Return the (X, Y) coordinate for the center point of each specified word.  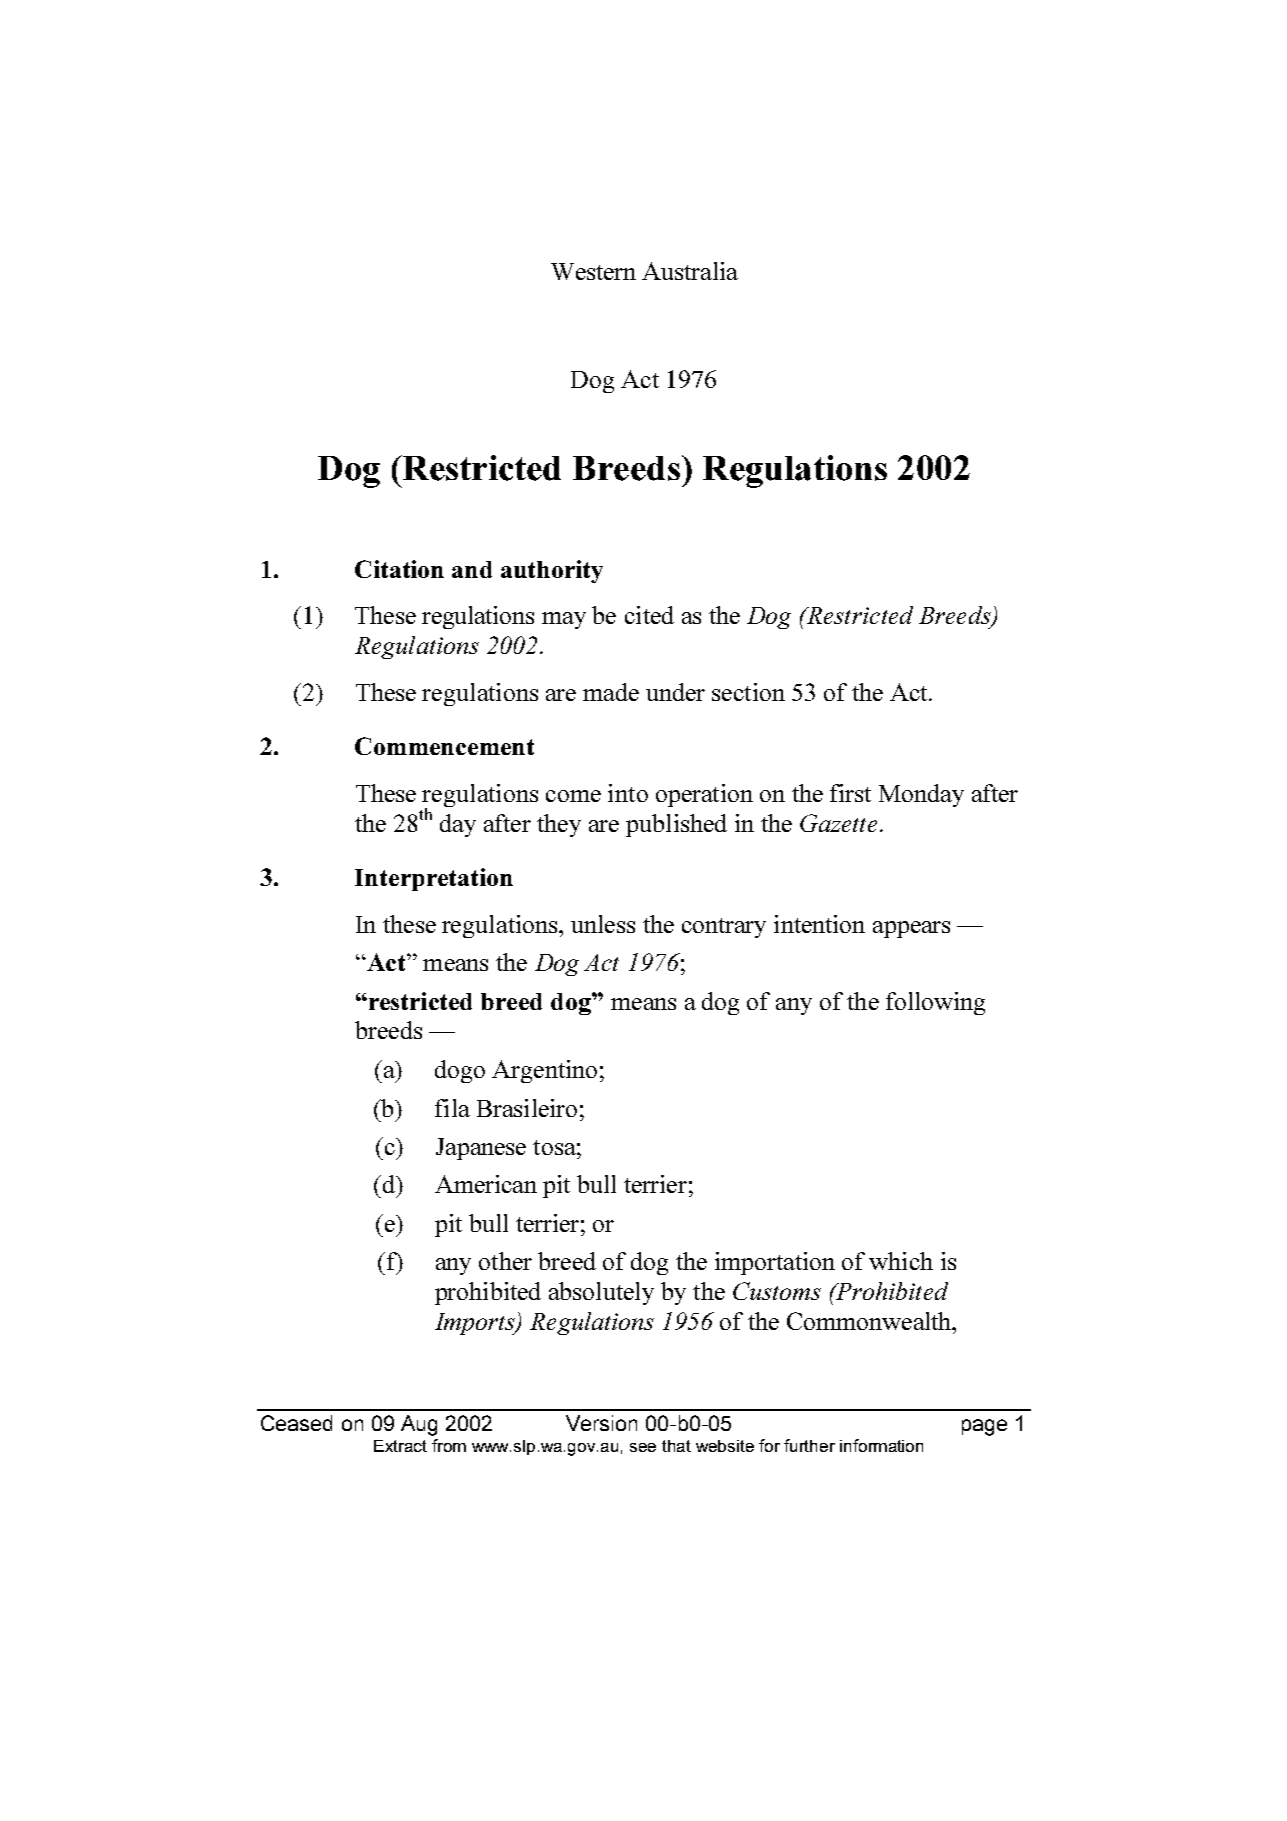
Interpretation (434, 879)
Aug (419, 1425)
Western (593, 271)
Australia (690, 271)
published (676, 825)
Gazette (838, 823)
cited (649, 615)
